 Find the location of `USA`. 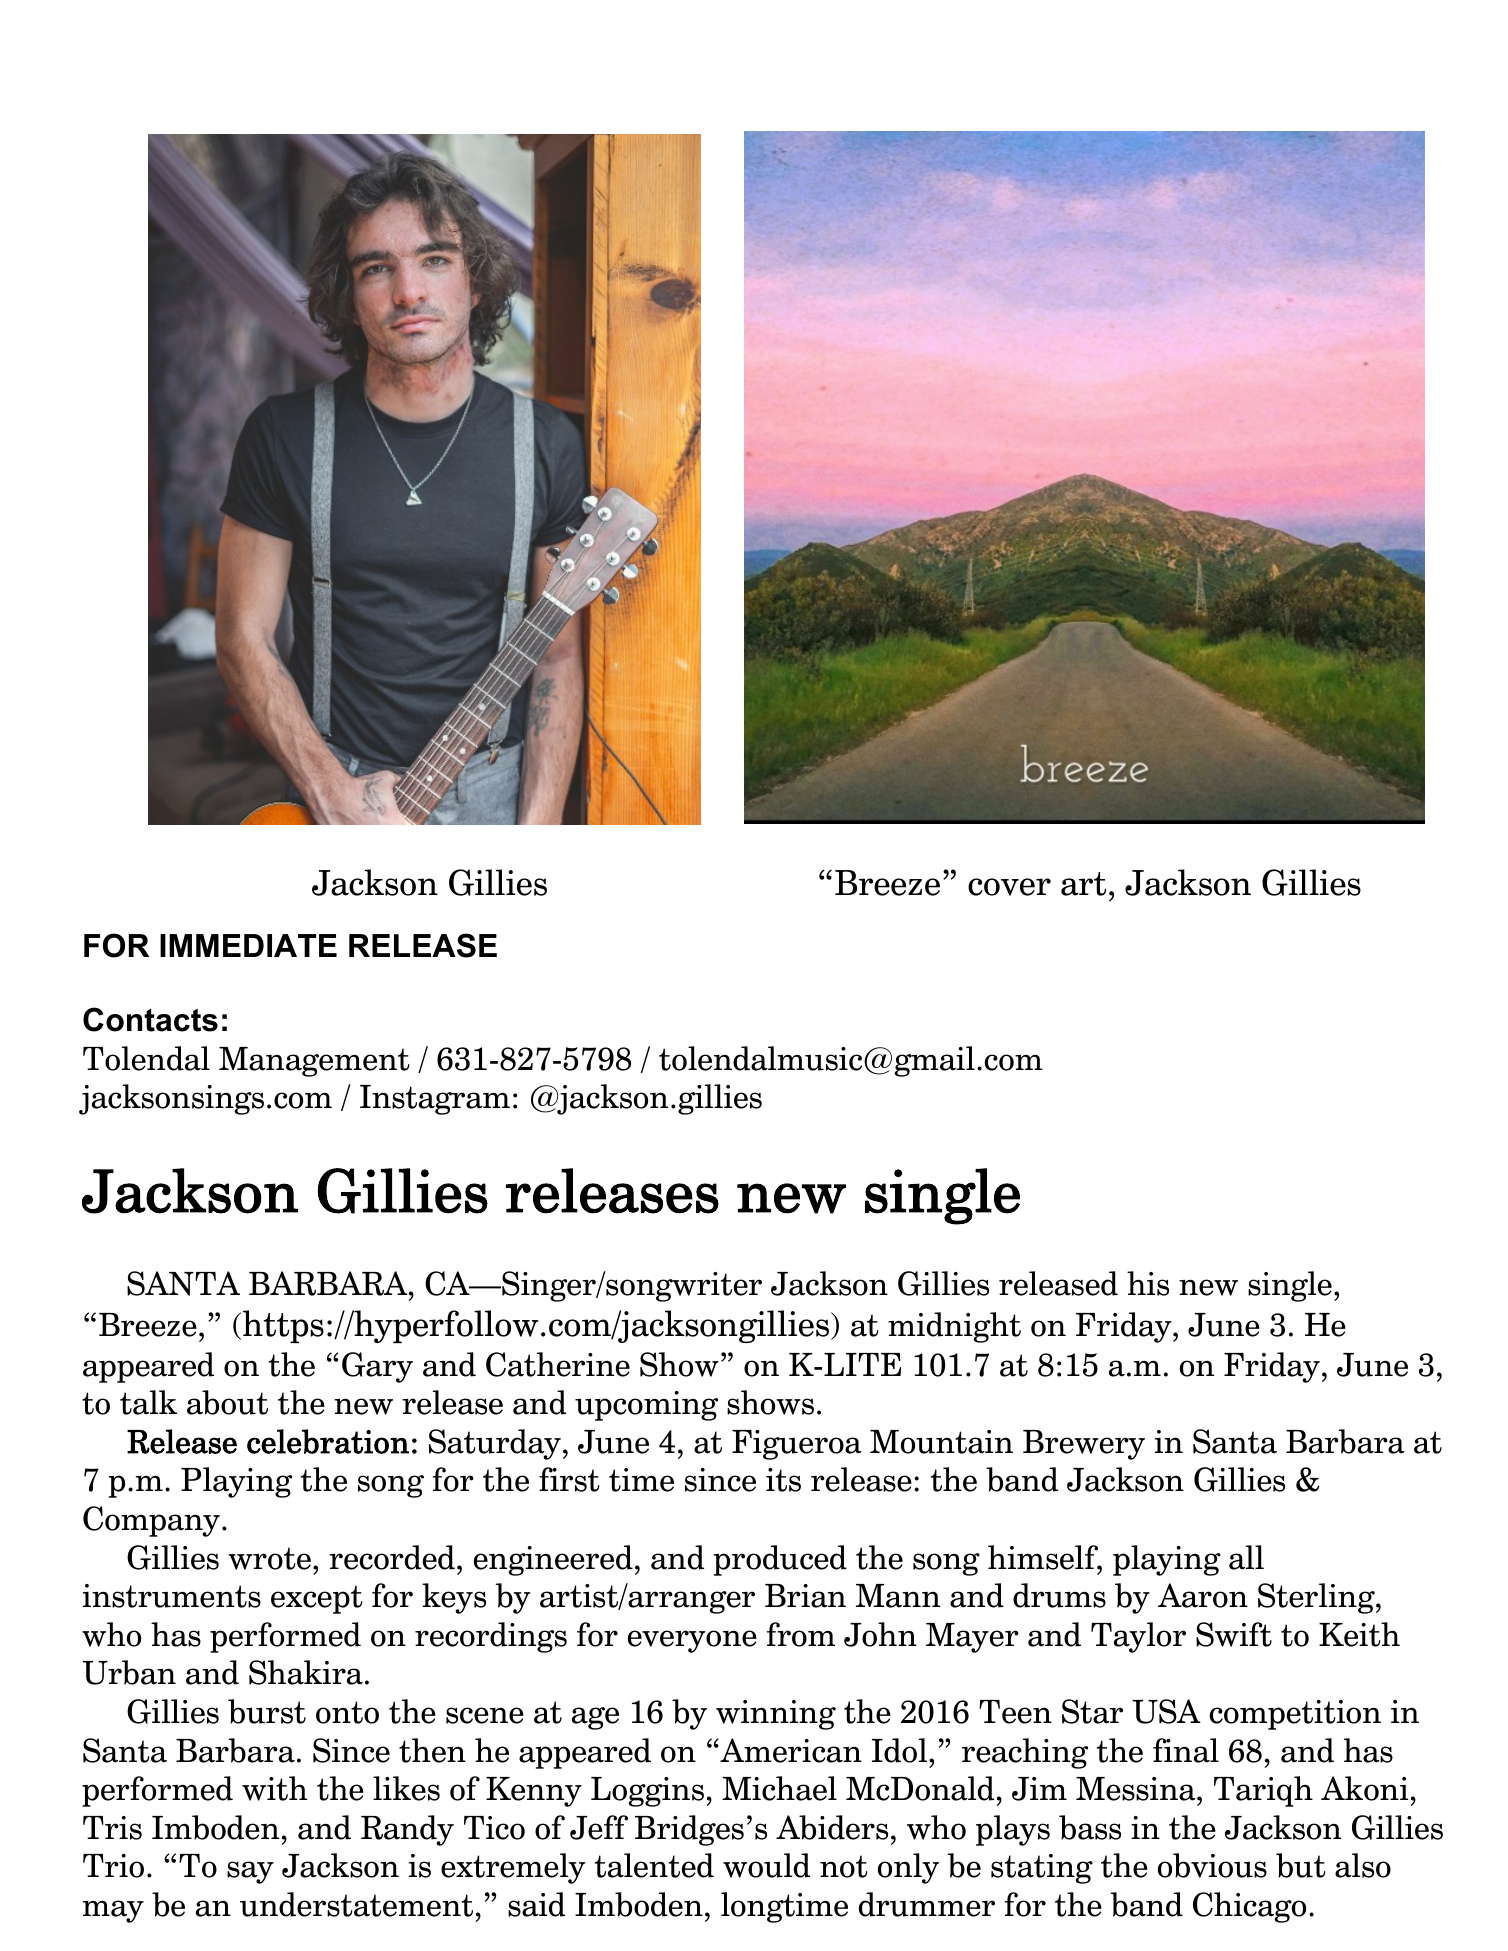

USA is located at coordinates (1166, 1711).
